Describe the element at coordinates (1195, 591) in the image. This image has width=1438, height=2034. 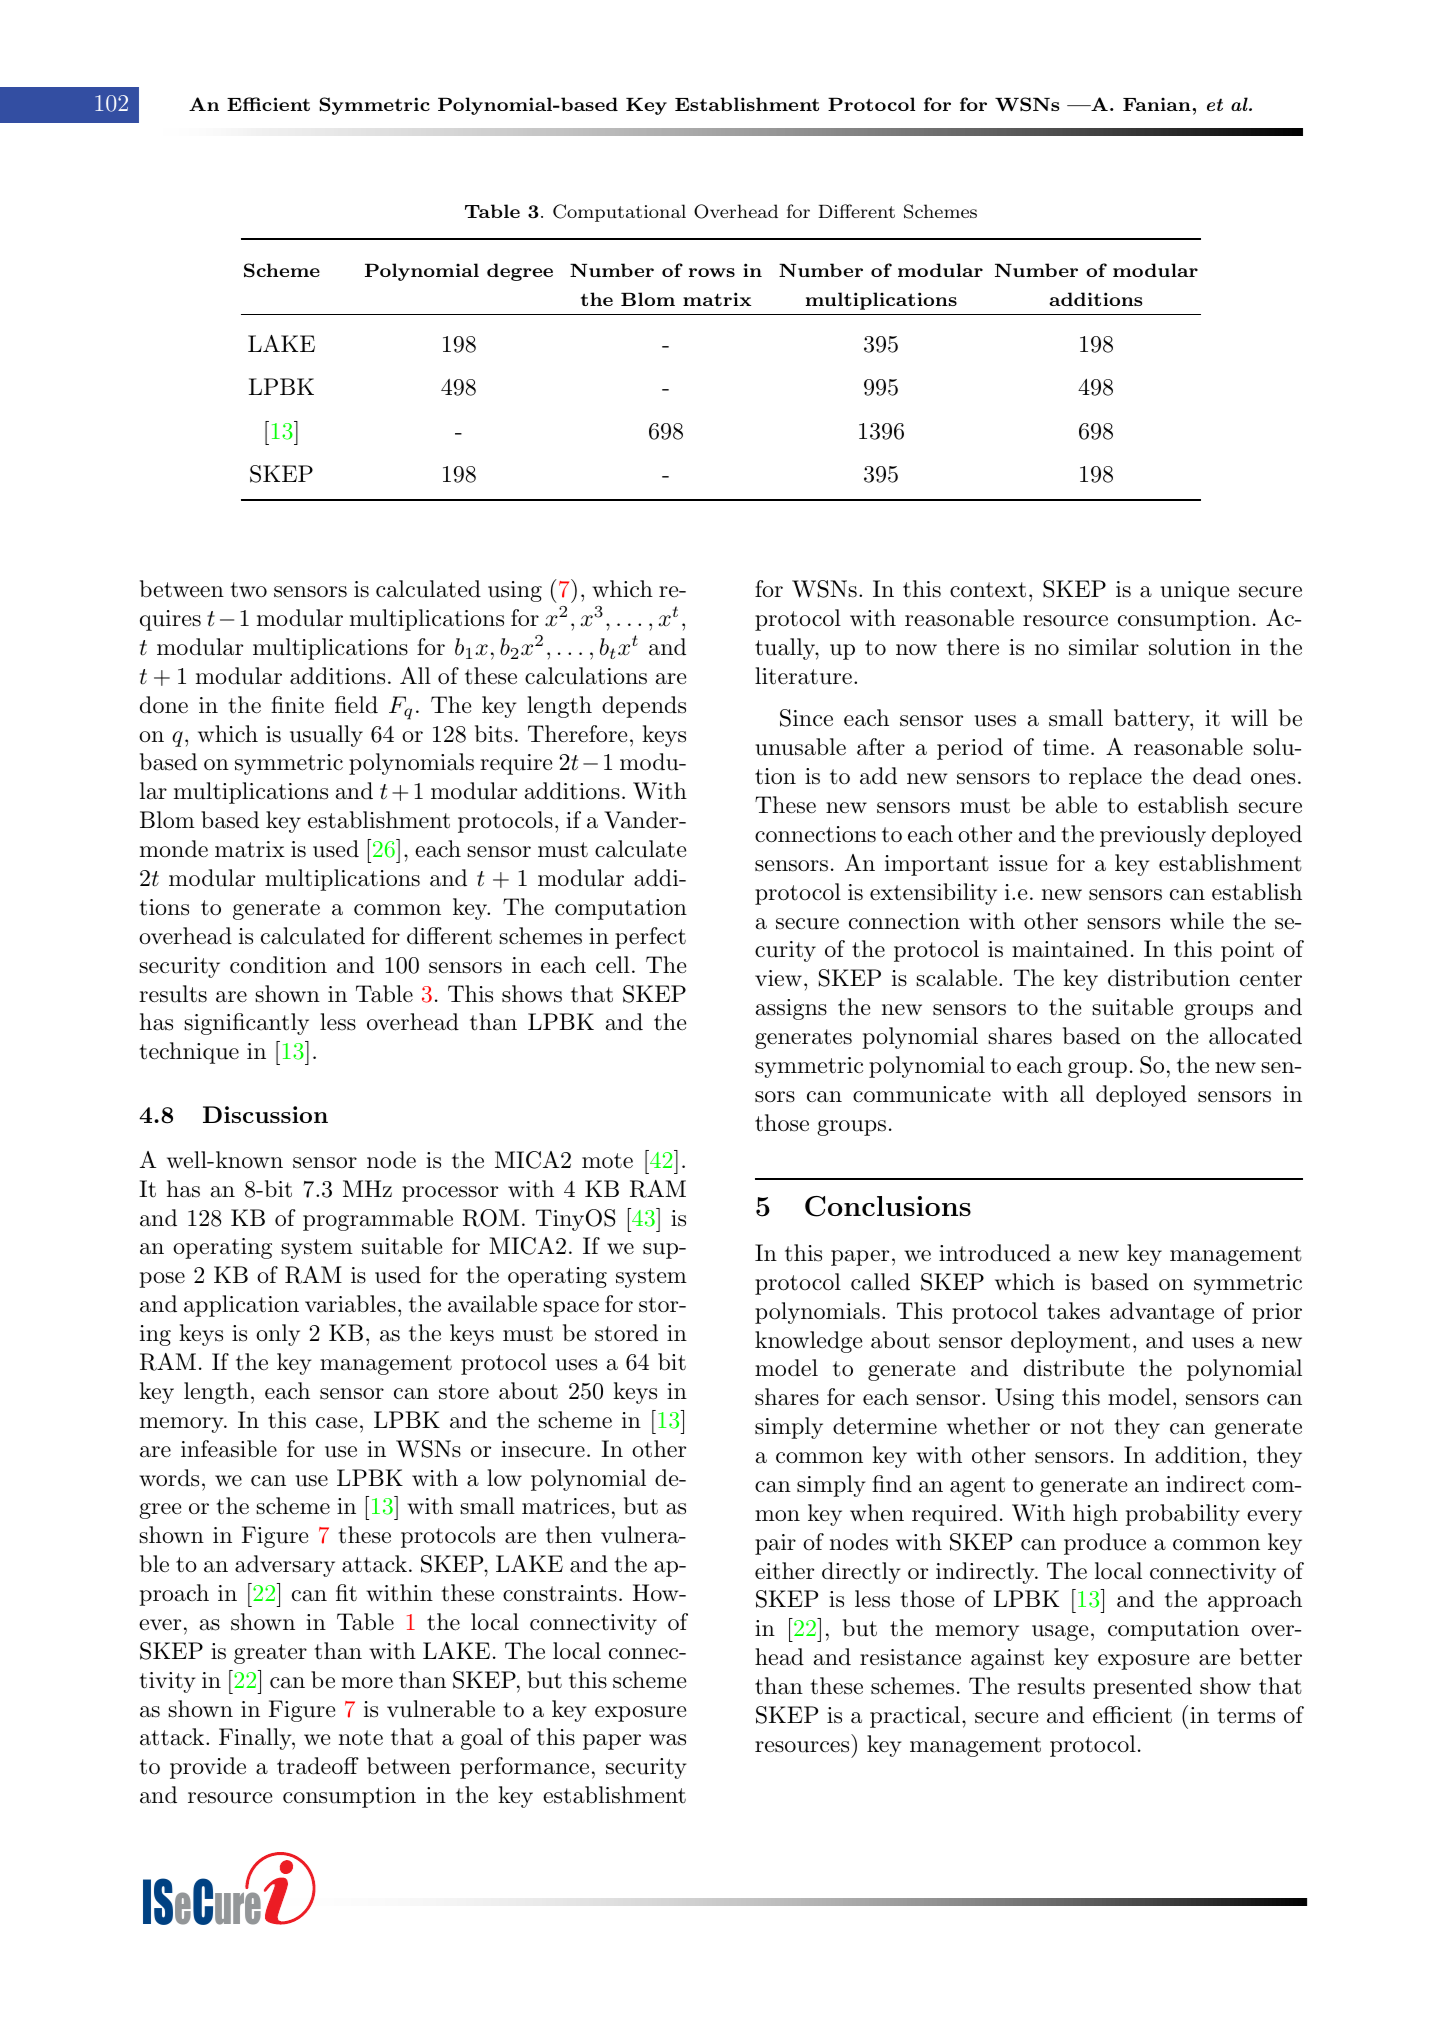
I see `unique` at that location.
